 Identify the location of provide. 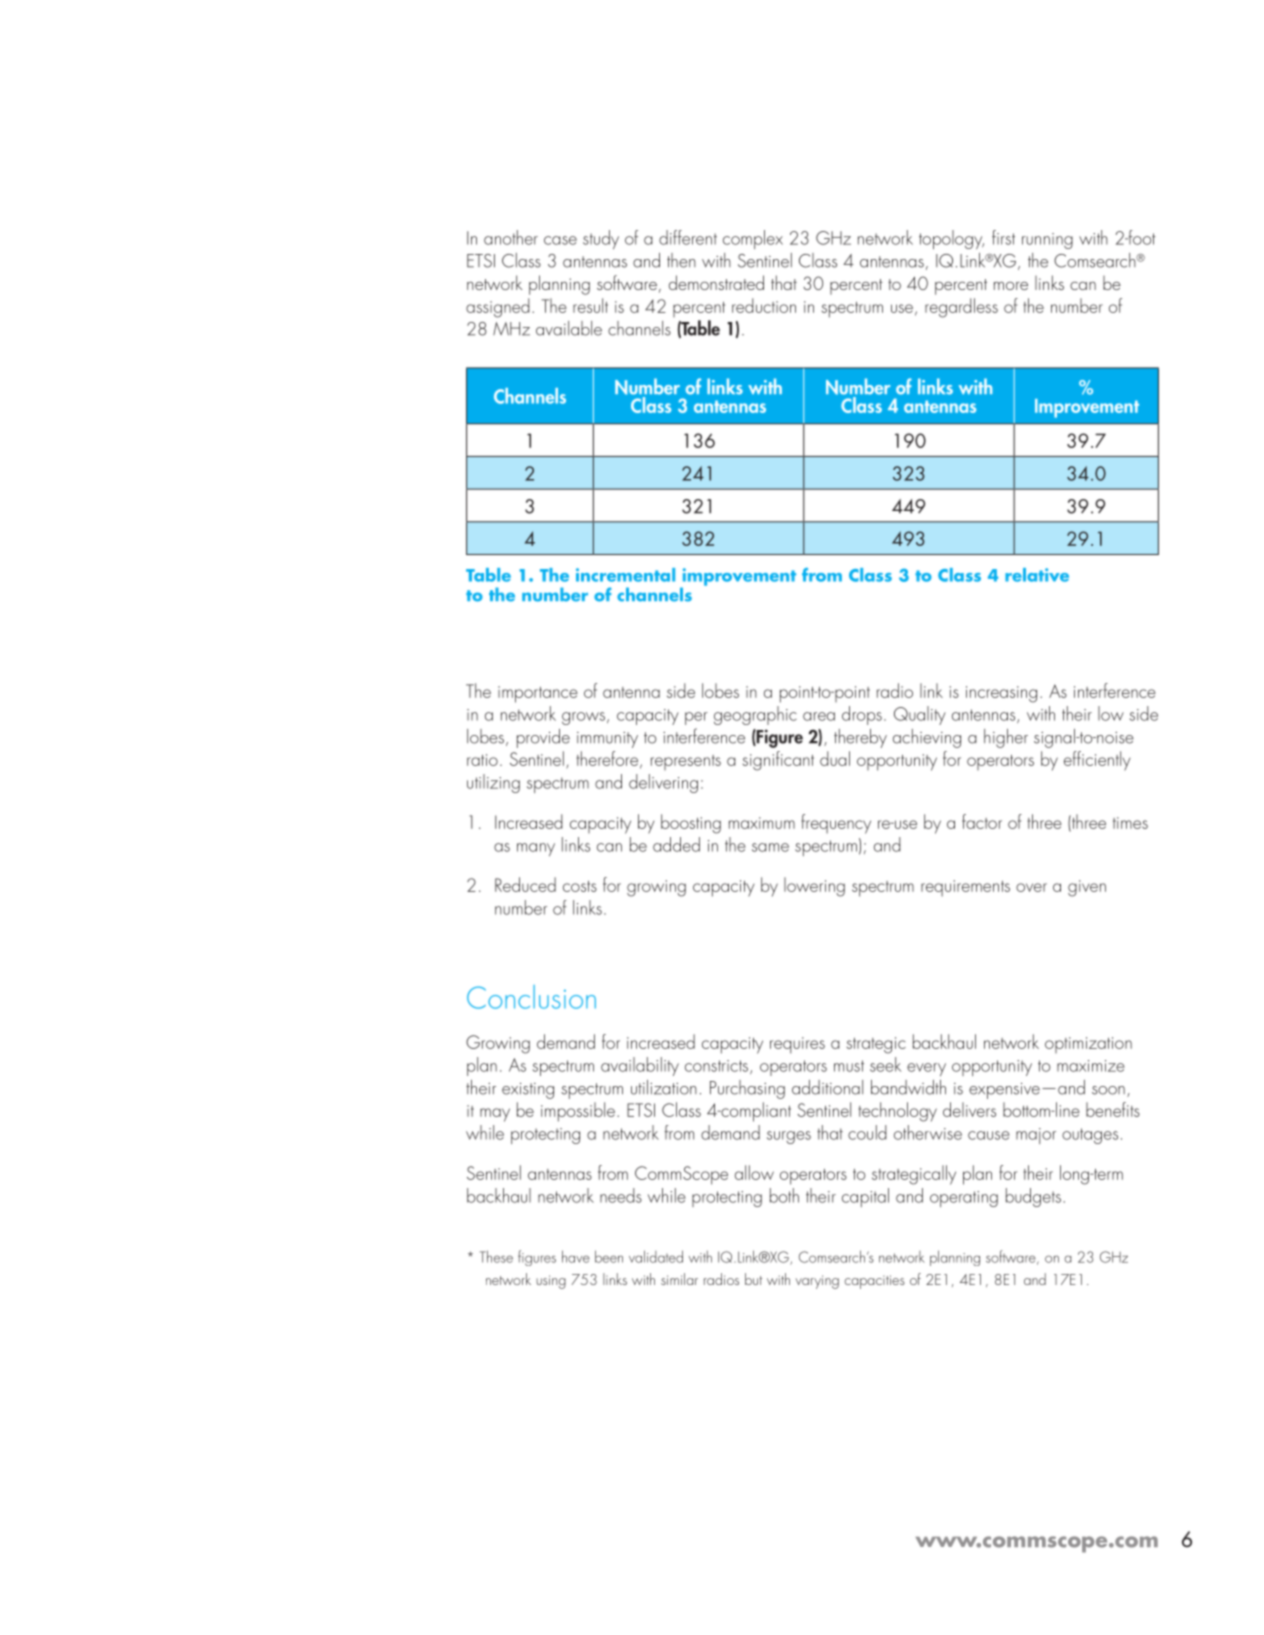
(543, 738).
